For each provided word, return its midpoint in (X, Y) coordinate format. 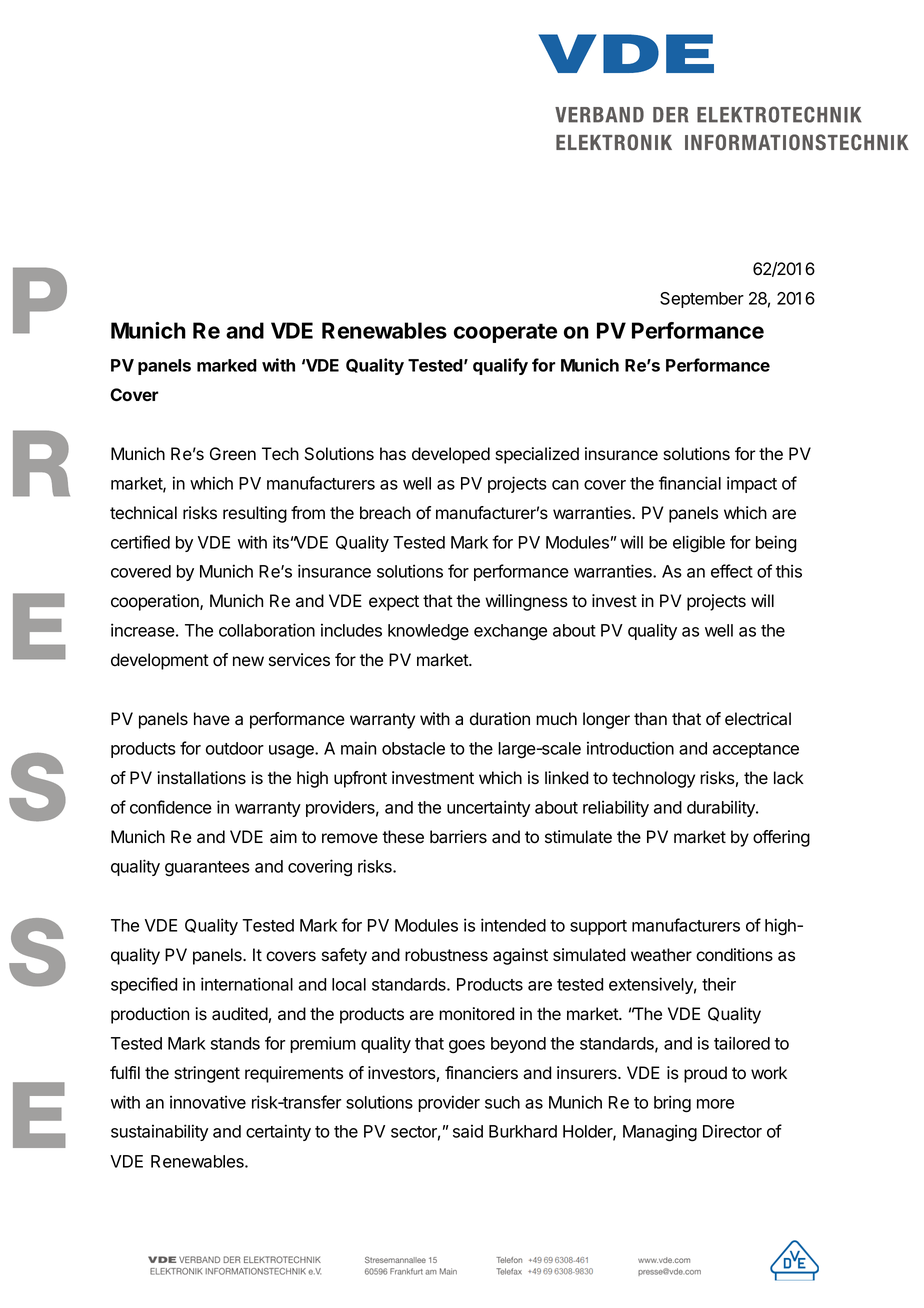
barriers (458, 837)
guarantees (207, 869)
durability (722, 808)
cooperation (156, 602)
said (468, 1131)
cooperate (505, 333)
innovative (208, 1102)
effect (732, 571)
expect (394, 603)
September (702, 300)
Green (233, 454)
